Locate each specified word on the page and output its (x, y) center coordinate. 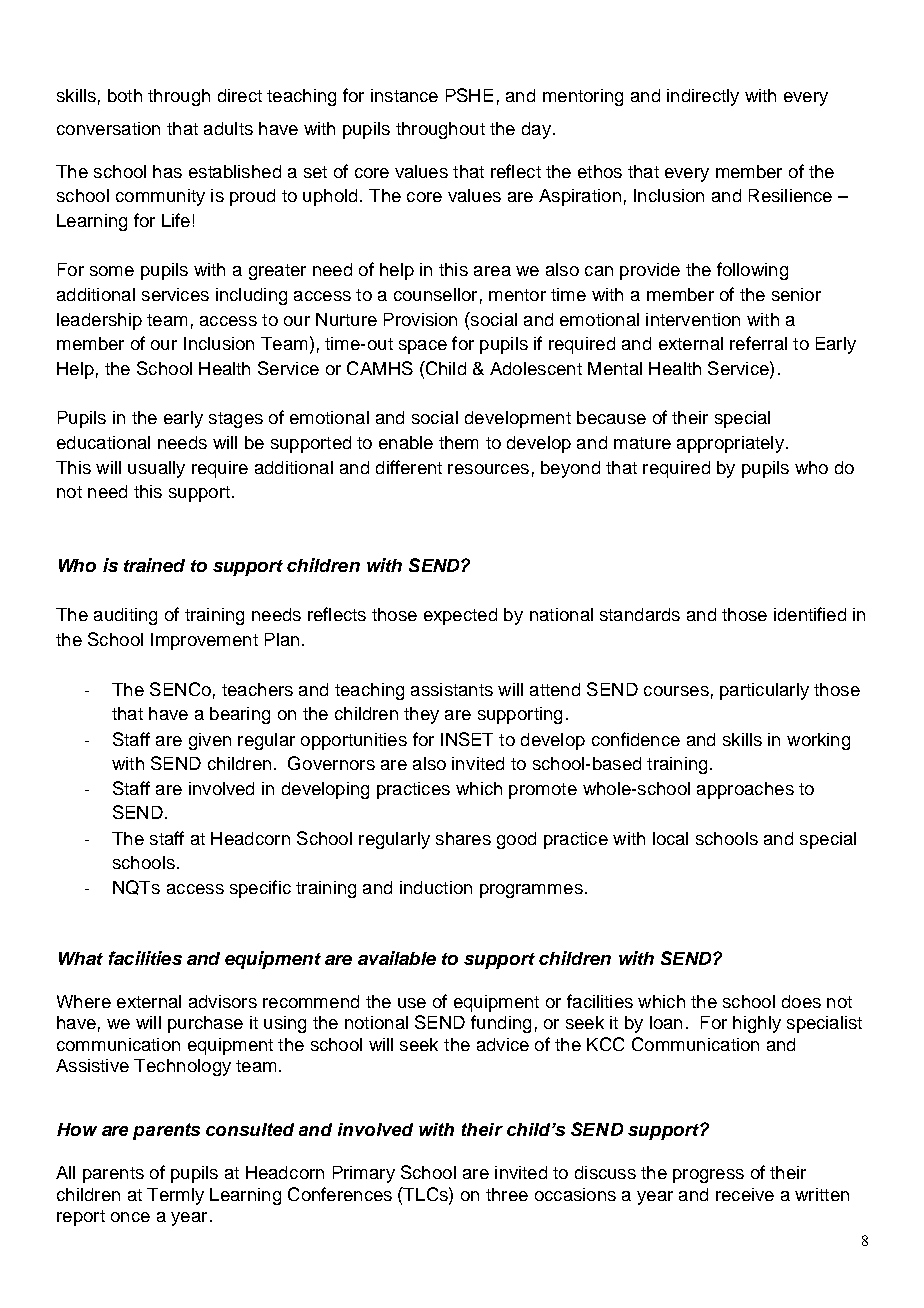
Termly (175, 1196)
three (507, 1194)
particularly (764, 691)
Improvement (204, 641)
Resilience (790, 195)
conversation (108, 128)
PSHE (469, 95)
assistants (452, 689)
